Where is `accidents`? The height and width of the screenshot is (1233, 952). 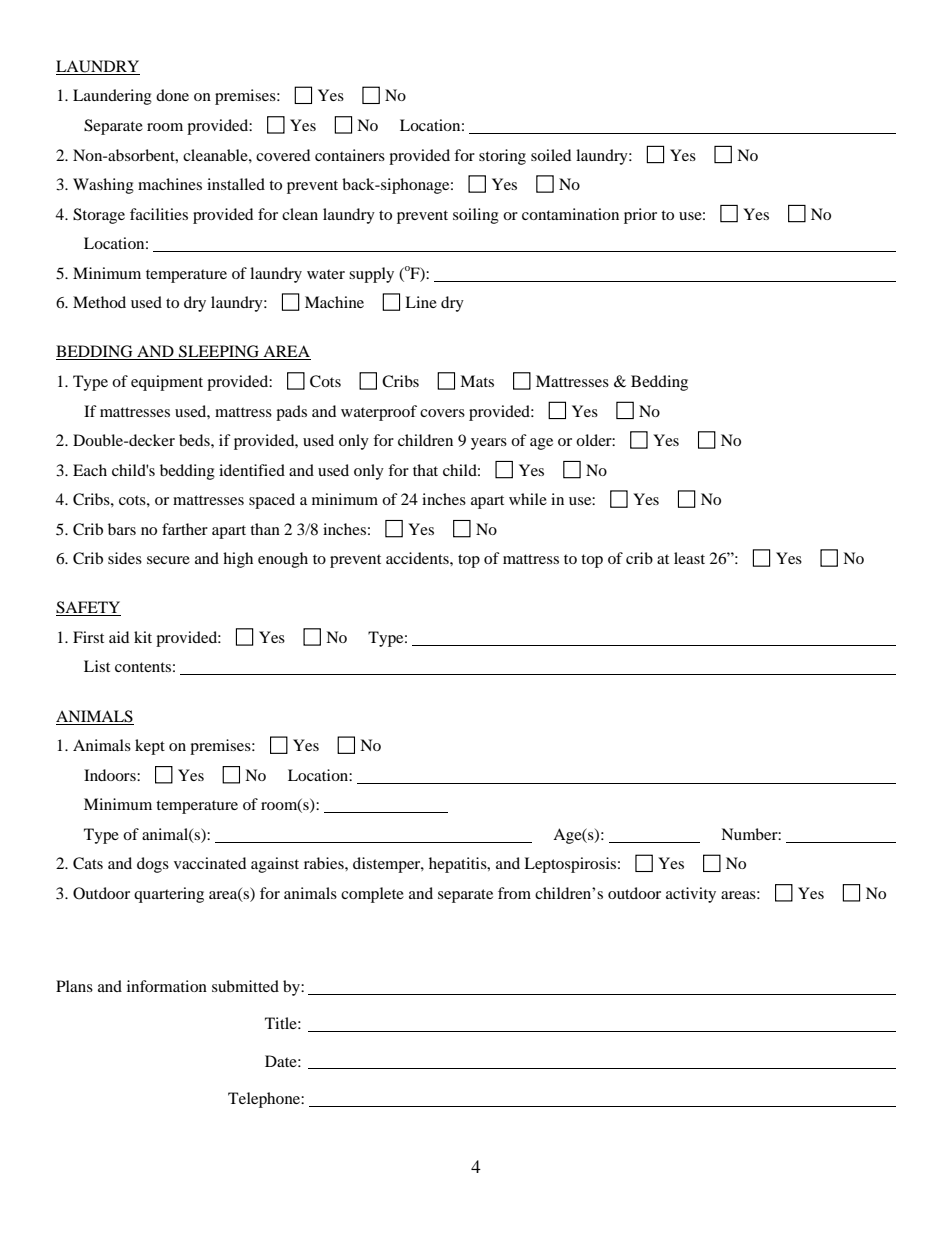
accidents is located at coordinates (418, 558).
